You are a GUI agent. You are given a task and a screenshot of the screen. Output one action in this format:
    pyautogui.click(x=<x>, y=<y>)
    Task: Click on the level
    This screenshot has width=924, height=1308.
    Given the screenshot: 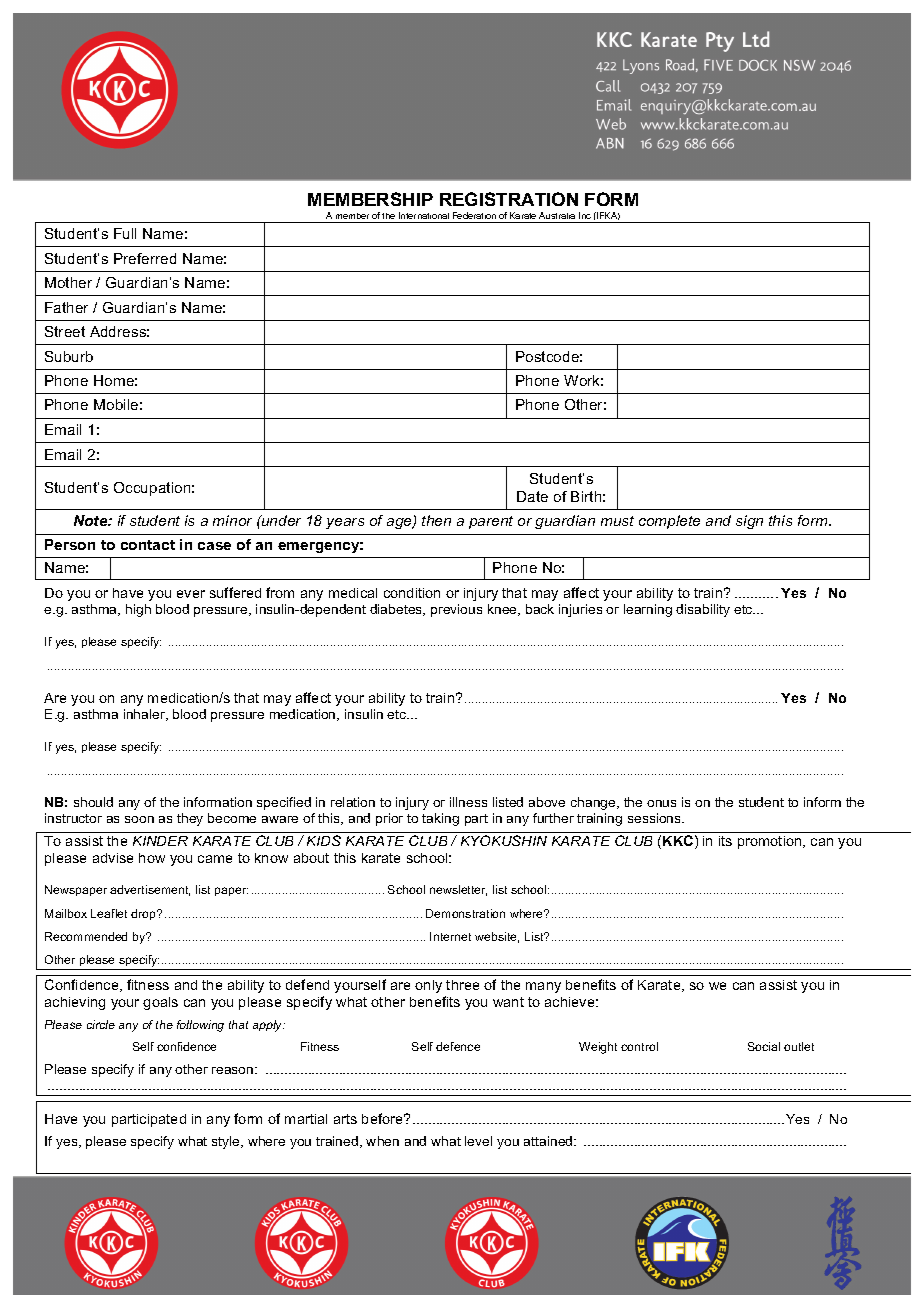 What is the action you would take?
    pyautogui.click(x=478, y=1141)
